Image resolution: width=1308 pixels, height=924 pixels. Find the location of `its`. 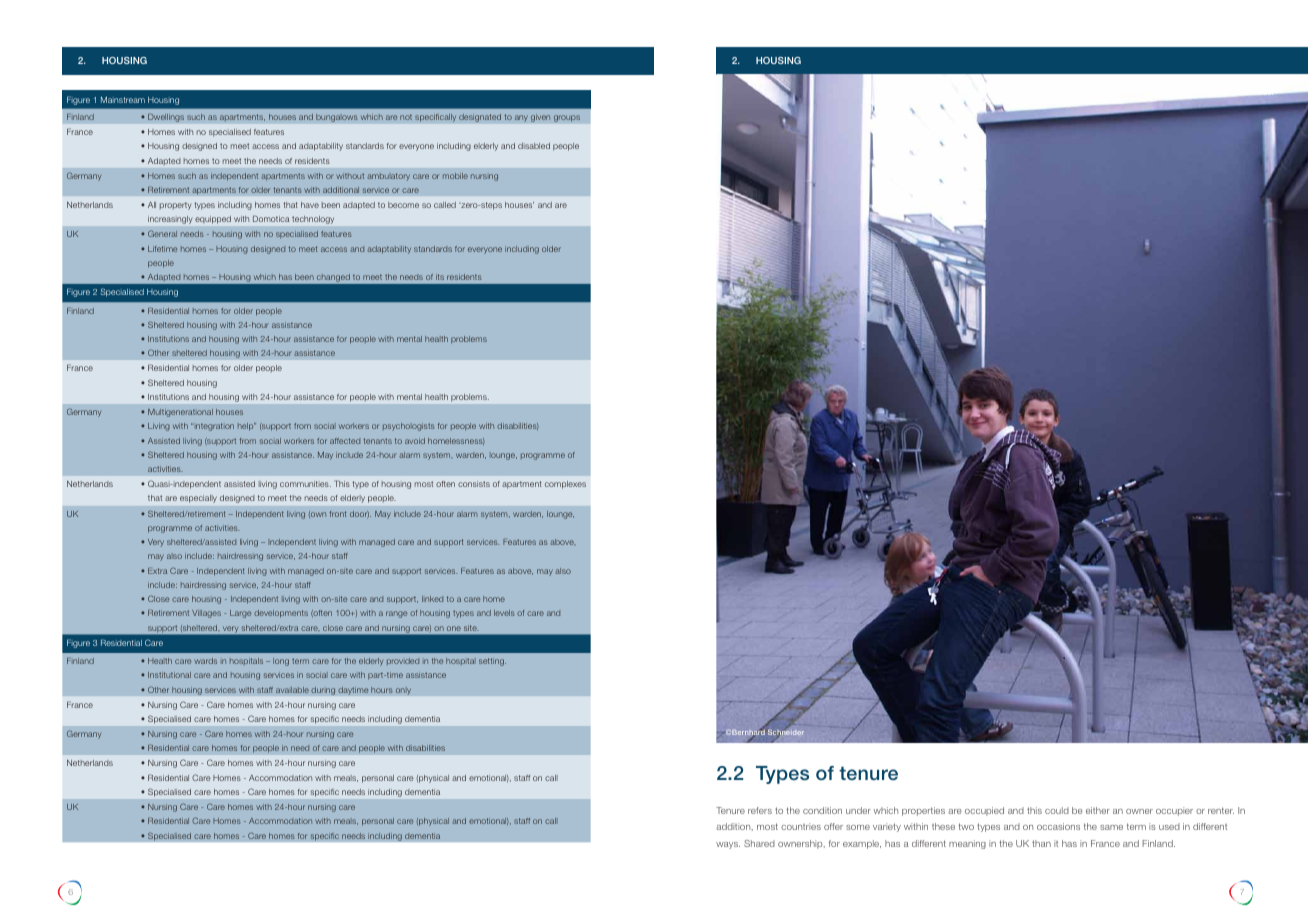

its is located at coordinates (440, 277).
